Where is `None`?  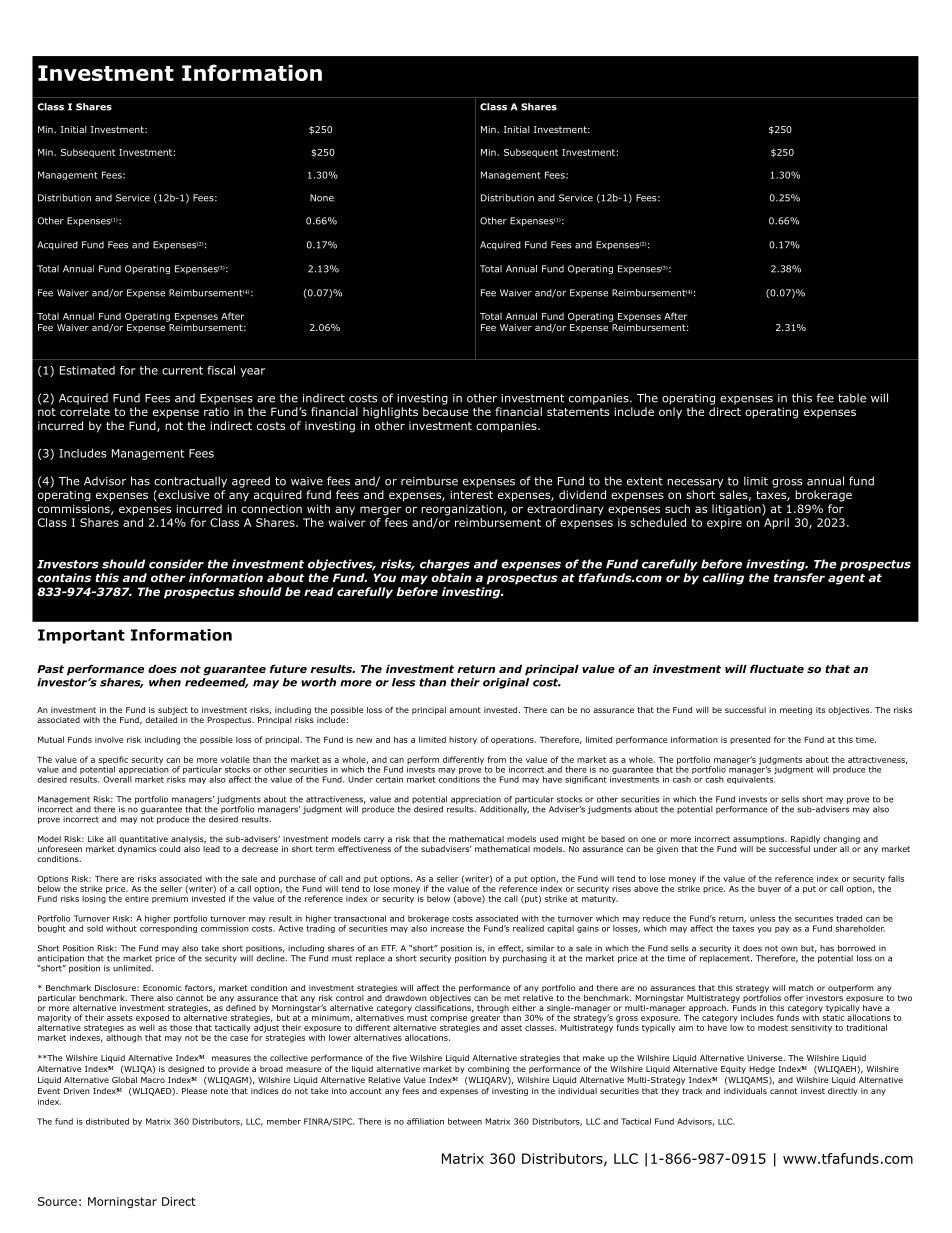
None is located at coordinates (322, 198).
